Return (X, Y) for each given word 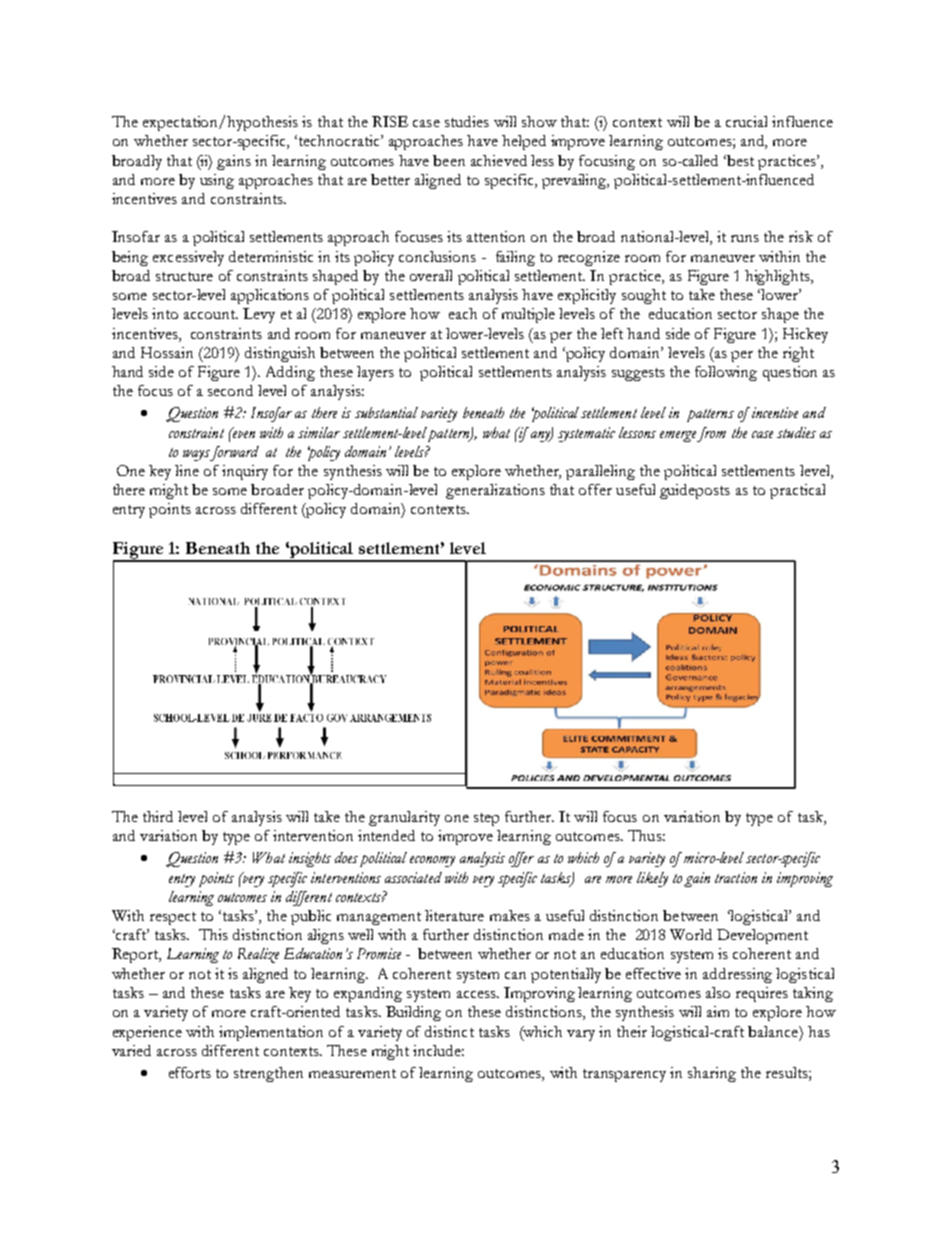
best (740, 160)
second (230, 390)
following (726, 373)
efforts (190, 1072)
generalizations (495, 491)
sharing (712, 1074)
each (463, 313)
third (158, 816)
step (486, 819)
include (438, 1050)
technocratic (340, 140)
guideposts (695, 491)
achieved (499, 160)
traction (736, 877)
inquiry (245, 472)
